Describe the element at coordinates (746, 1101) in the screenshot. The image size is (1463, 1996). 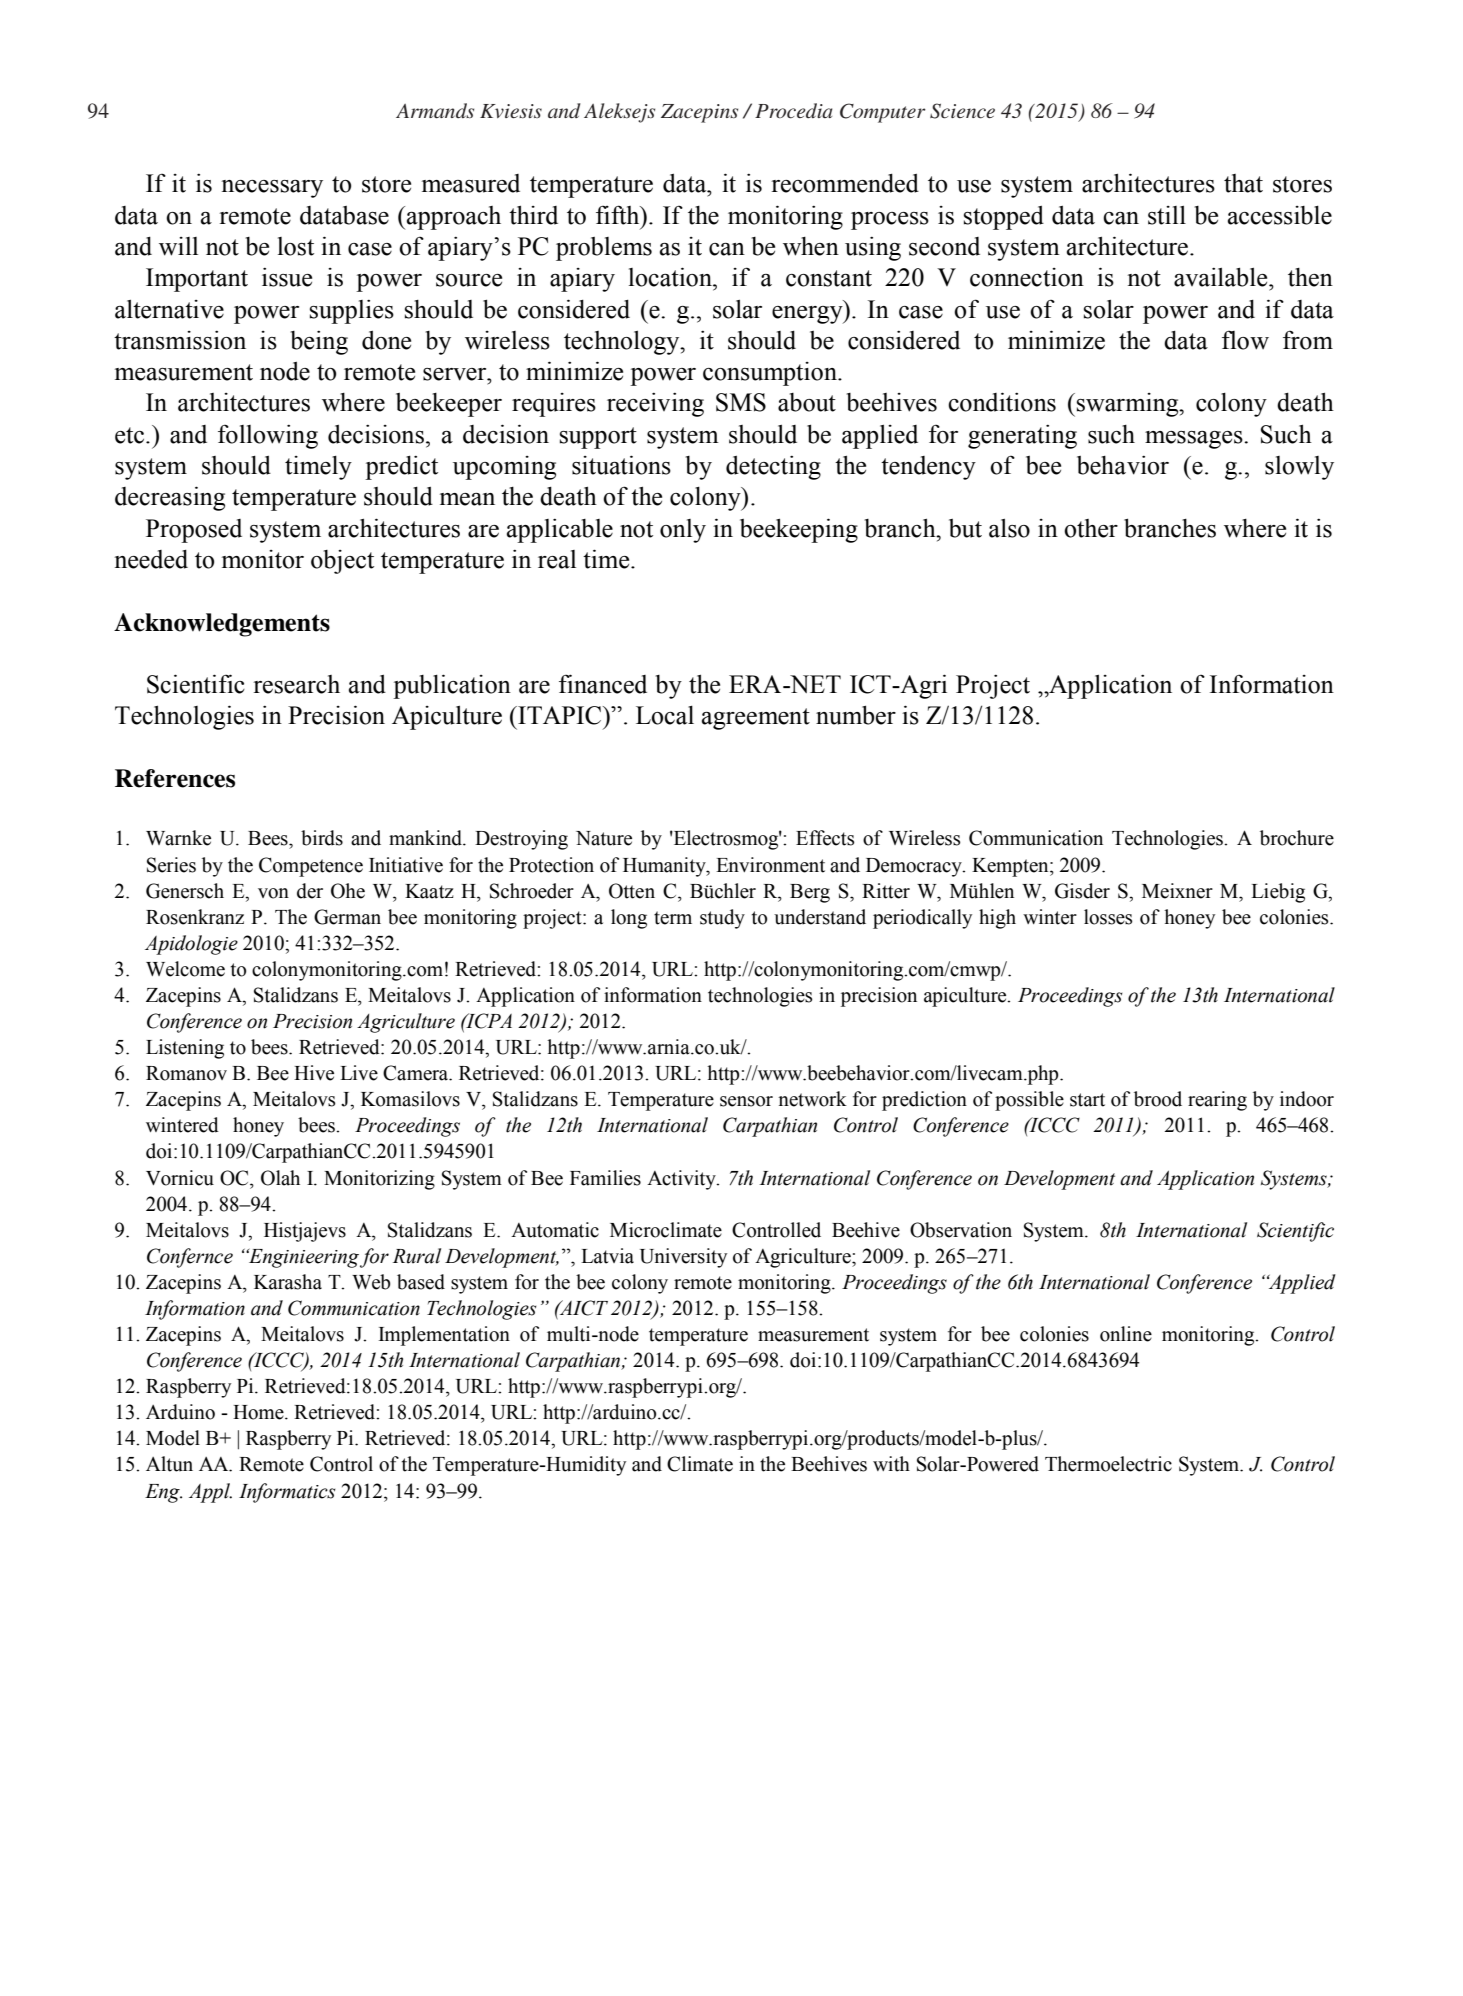
I see `sensor` at that location.
